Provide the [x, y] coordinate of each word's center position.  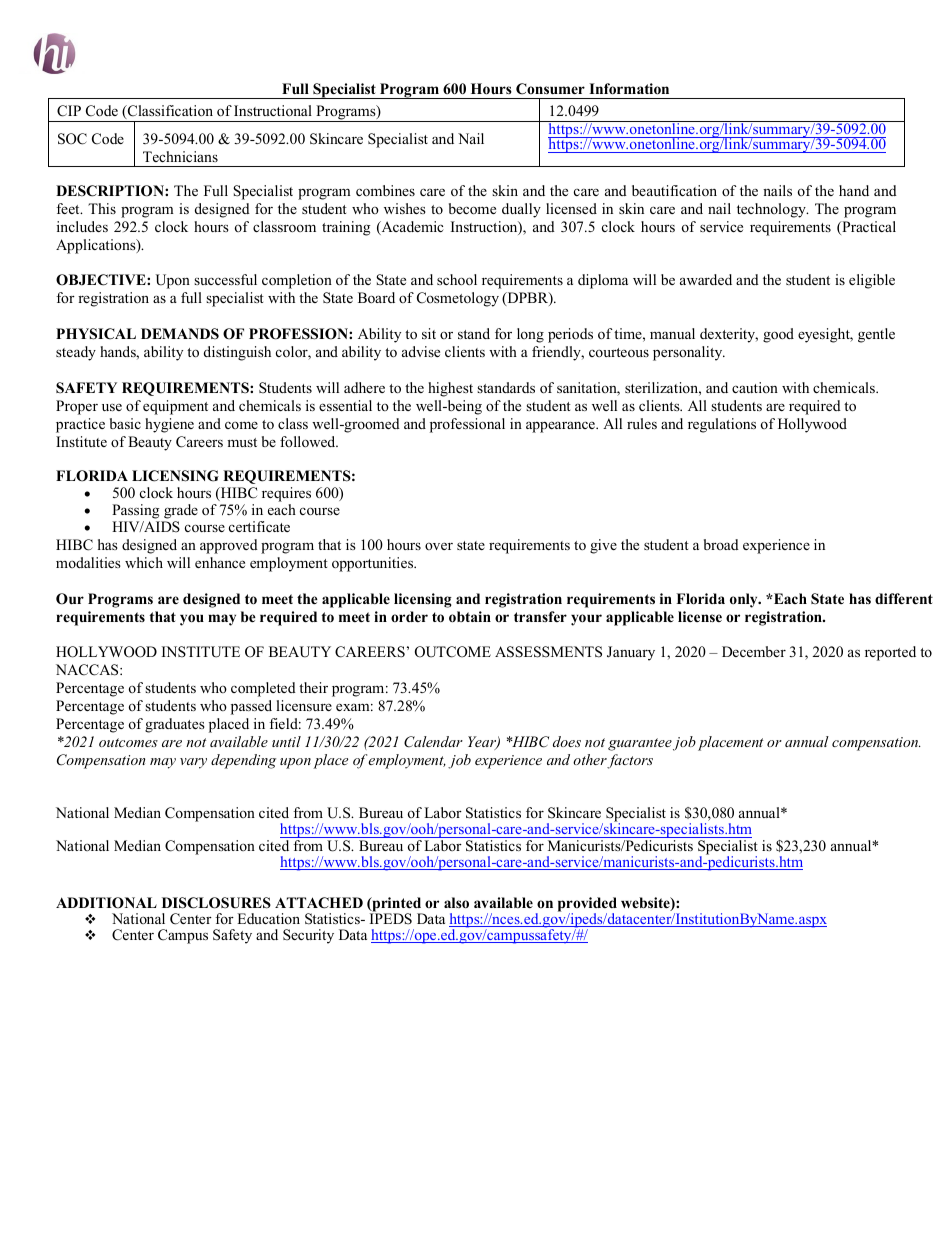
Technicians [180, 156]
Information [629, 89]
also [456, 903]
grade [181, 511]
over [439, 546]
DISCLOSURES [216, 903]
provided [587, 905]
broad [721, 544]
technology [772, 210]
